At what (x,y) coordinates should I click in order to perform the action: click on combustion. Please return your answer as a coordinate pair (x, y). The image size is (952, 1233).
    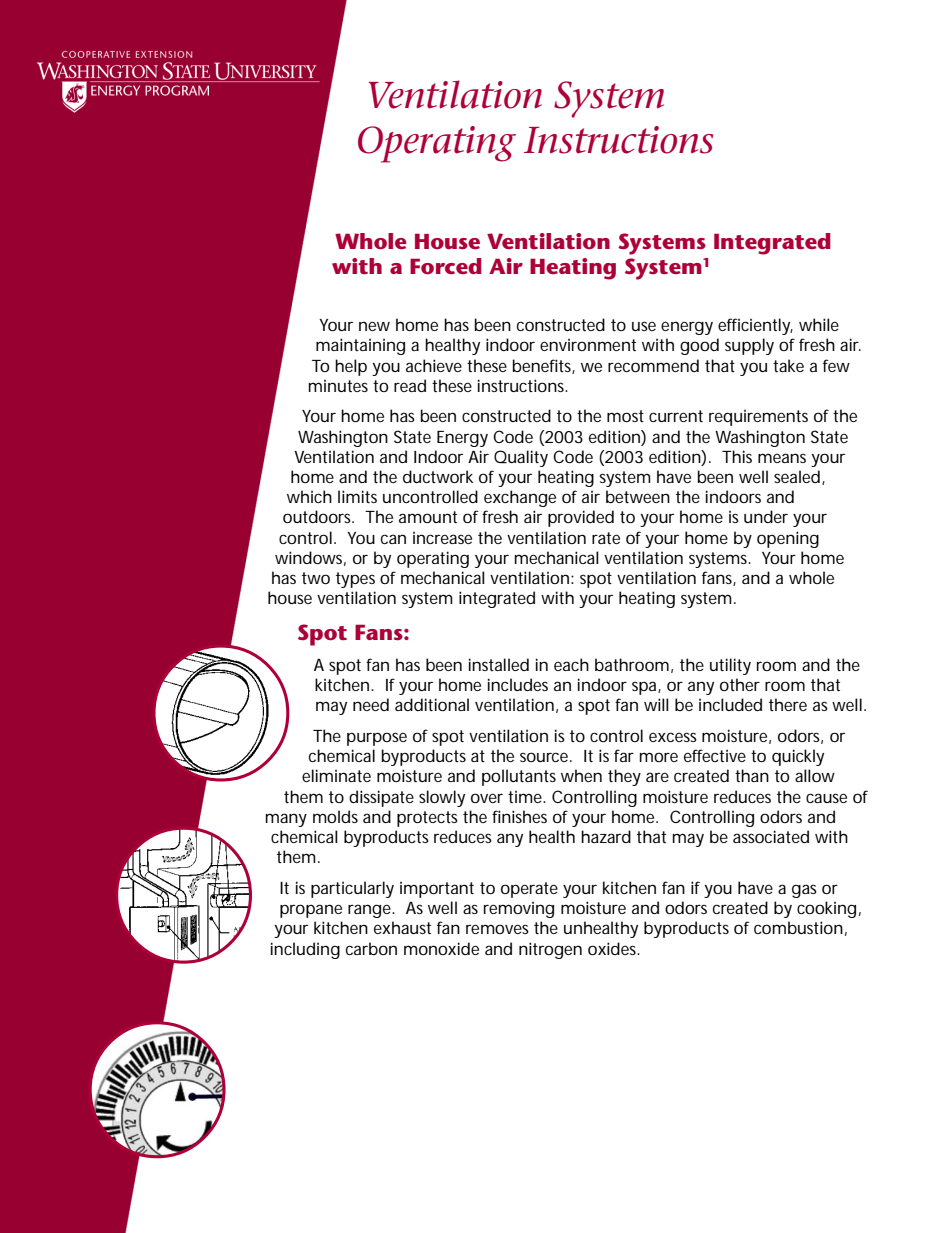
    Looking at the image, I should click on (798, 927).
